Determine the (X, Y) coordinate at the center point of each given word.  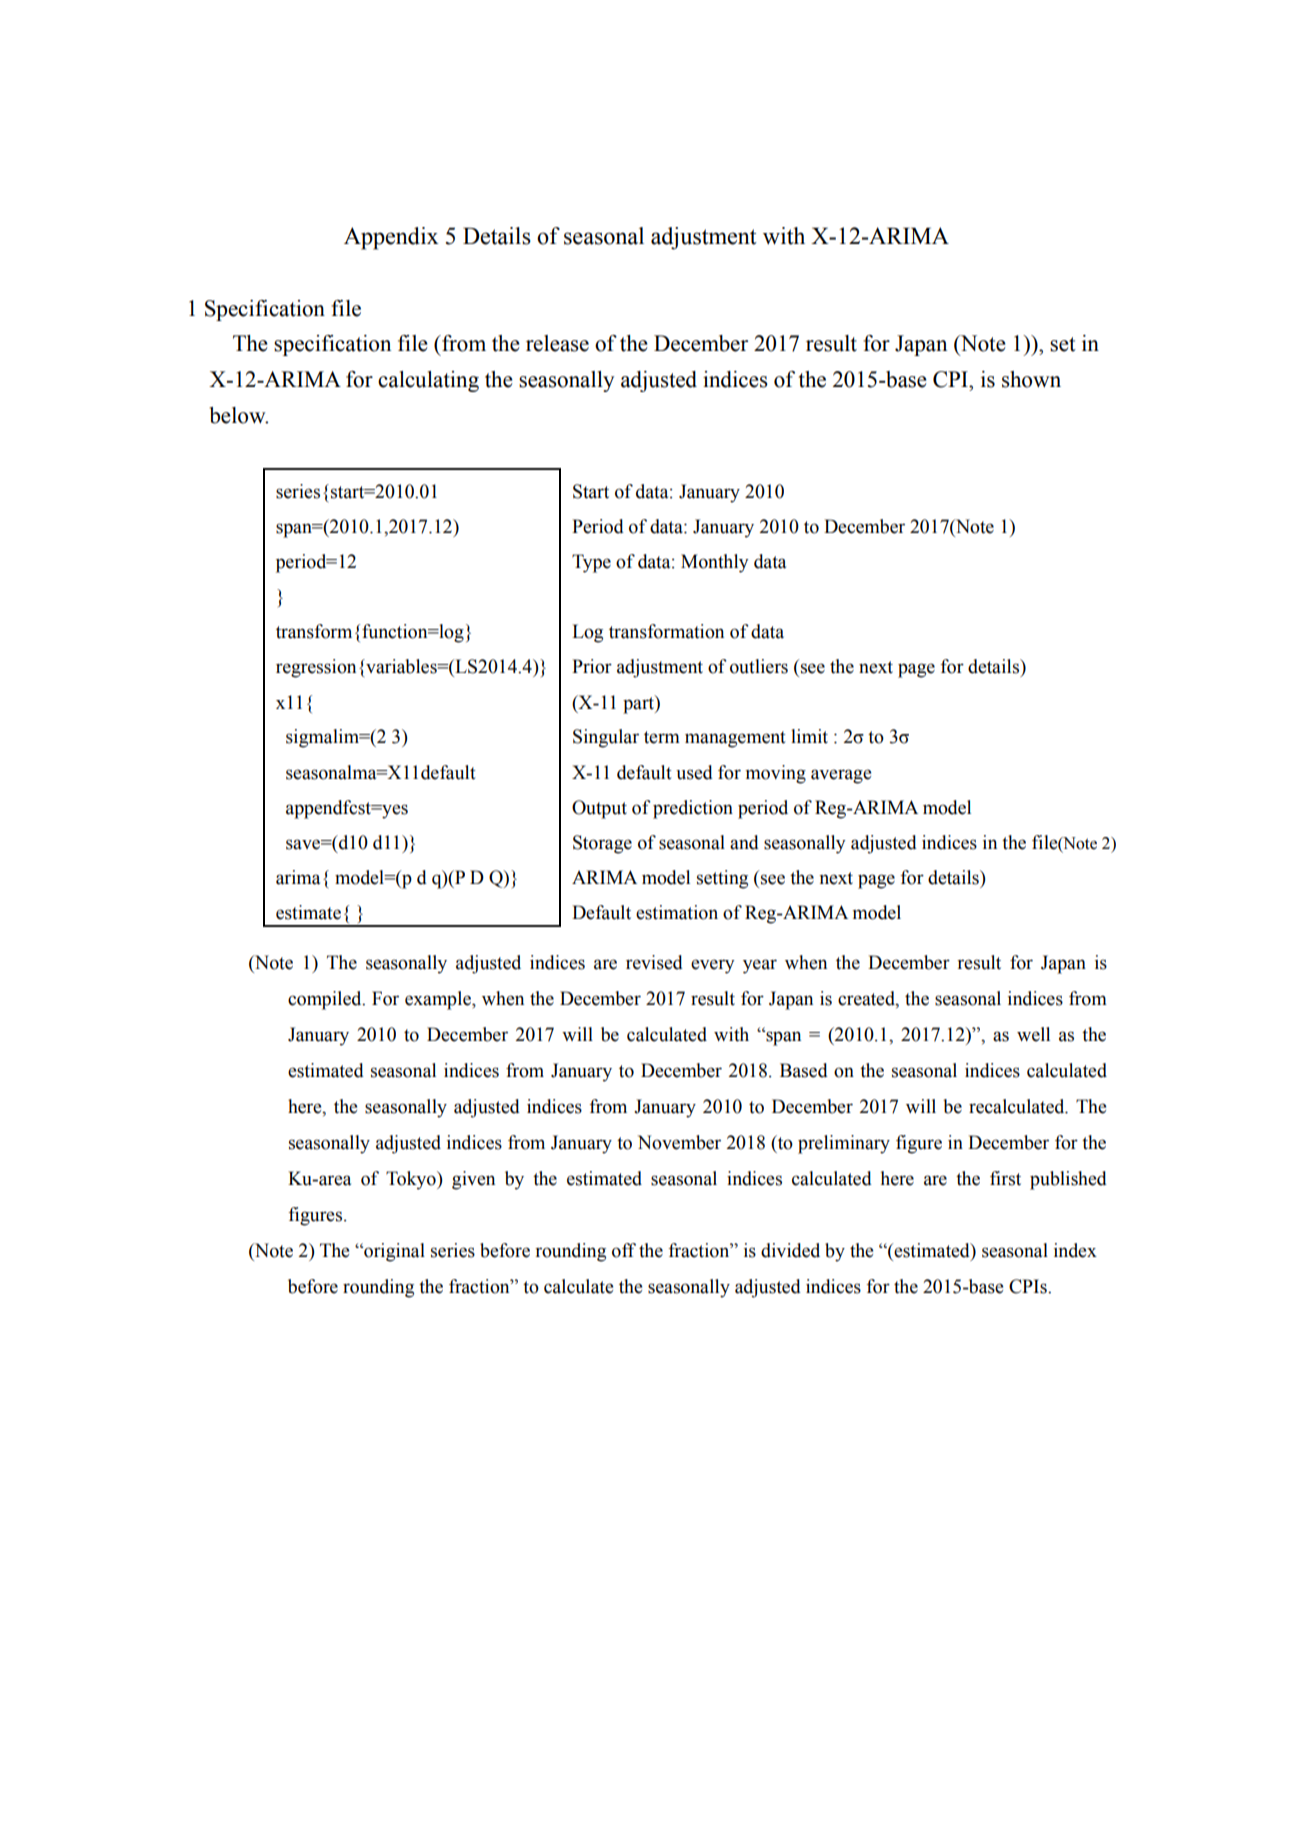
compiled (326, 1000)
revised (654, 962)
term (662, 737)
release (557, 343)
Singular (606, 738)
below (238, 415)
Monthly (715, 563)
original (393, 1252)
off (624, 1250)
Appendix (391, 238)
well (1033, 1034)
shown (1031, 379)
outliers (759, 666)
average (841, 776)
